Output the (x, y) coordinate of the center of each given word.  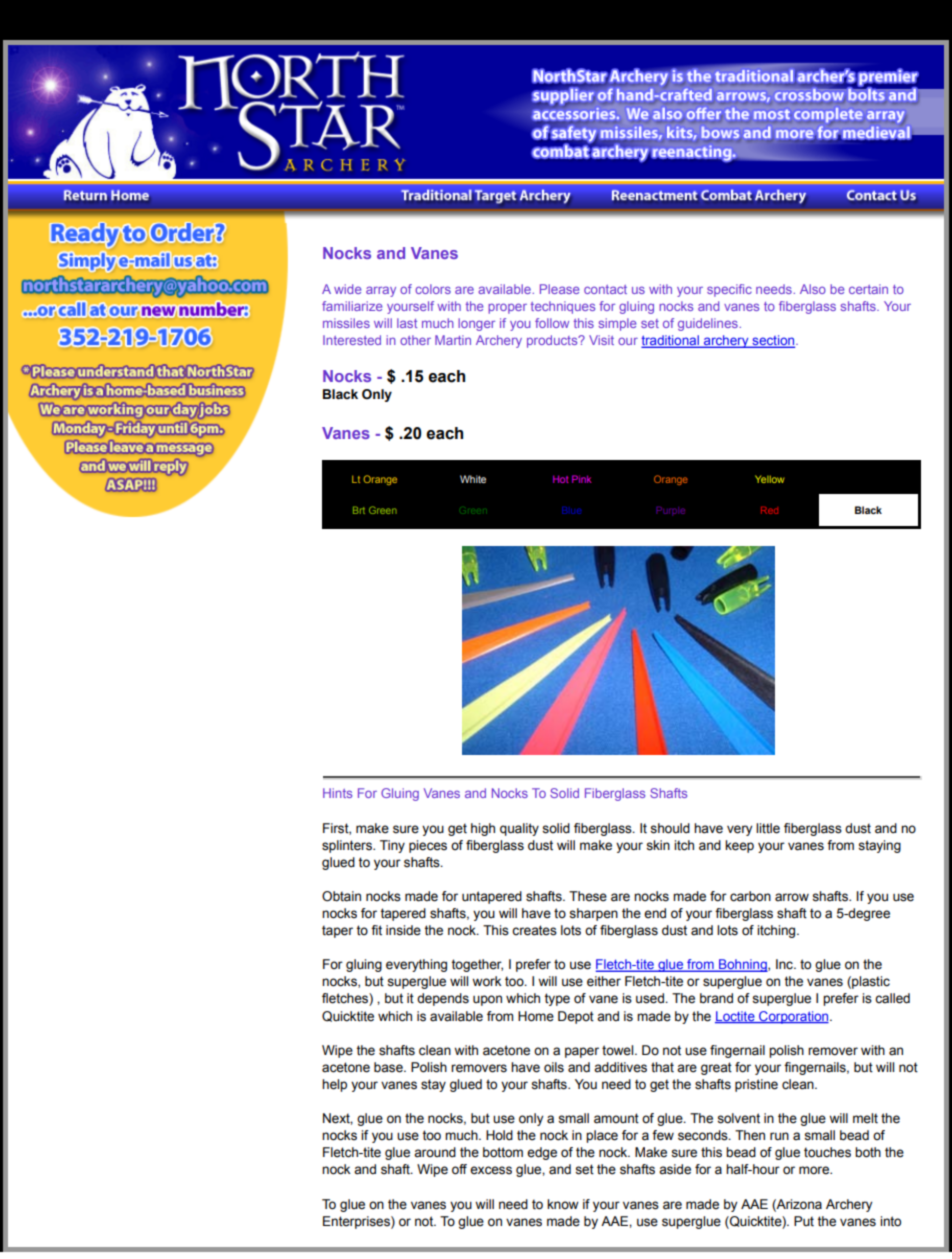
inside (403, 930)
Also (813, 289)
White (473, 479)
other (415, 340)
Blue (571, 510)
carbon (750, 896)
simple (617, 324)
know (563, 1204)
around (435, 1152)
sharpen (593, 914)
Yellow (770, 479)
